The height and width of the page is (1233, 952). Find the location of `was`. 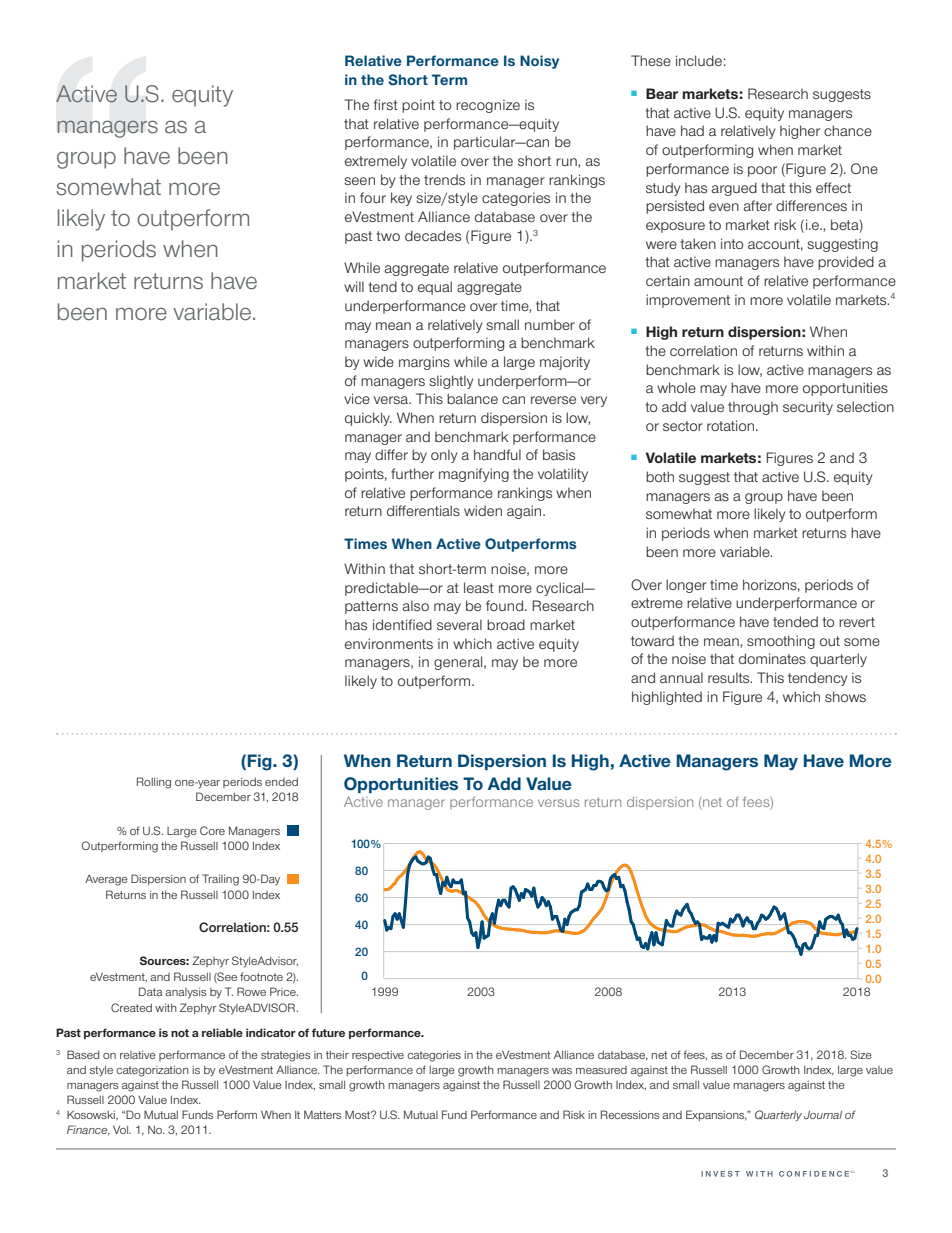

was is located at coordinates (562, 1071).
